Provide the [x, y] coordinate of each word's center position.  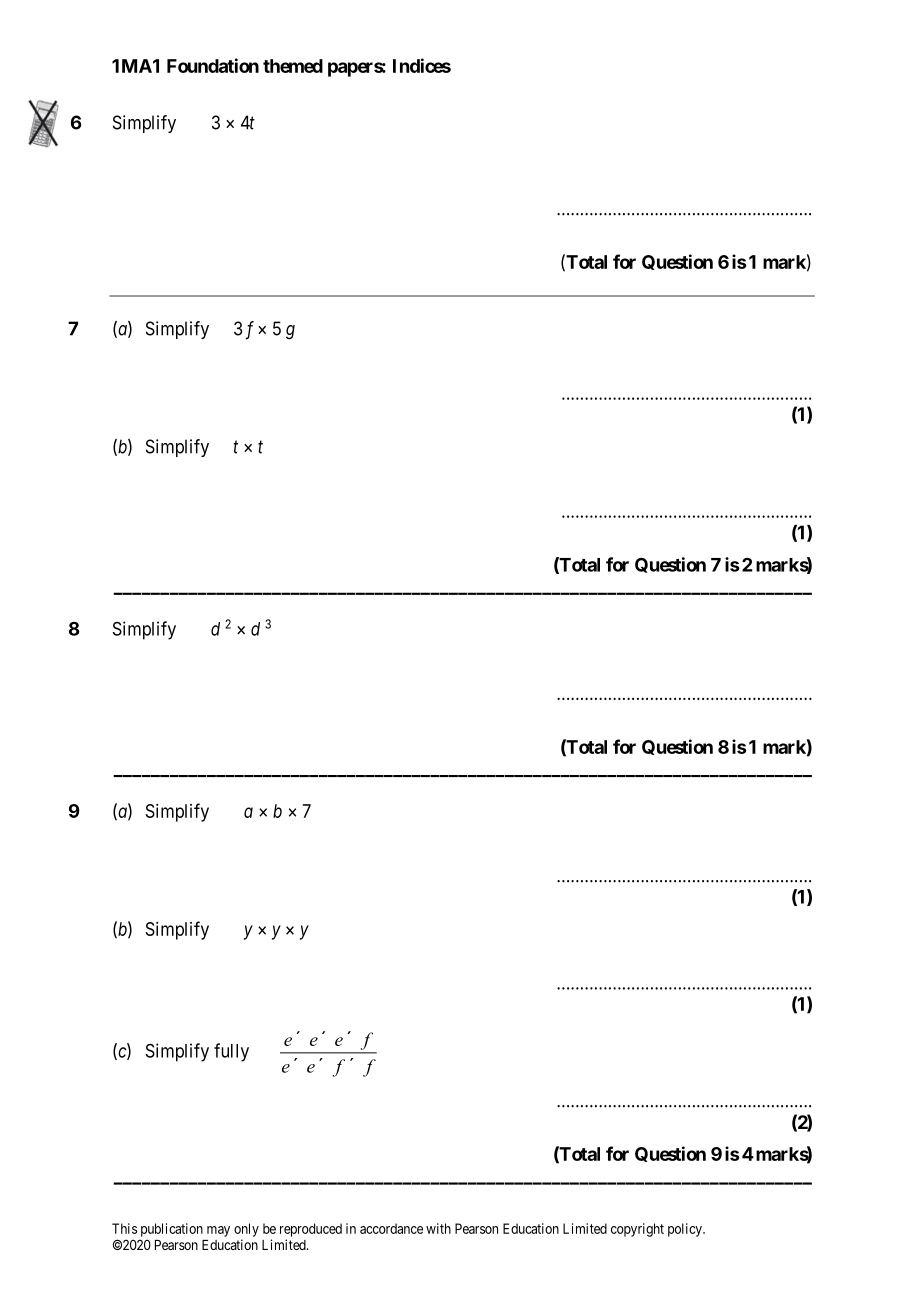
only [246, 1230]
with [438, 1228]
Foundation [213, 65]
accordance [391, 1228]
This [124, 1228]
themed [293, 66]
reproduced [311, 1230]
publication [172, 1230]
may [218, 1231]
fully [231, 1052]
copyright [637, 1230]
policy [686, 1230]
